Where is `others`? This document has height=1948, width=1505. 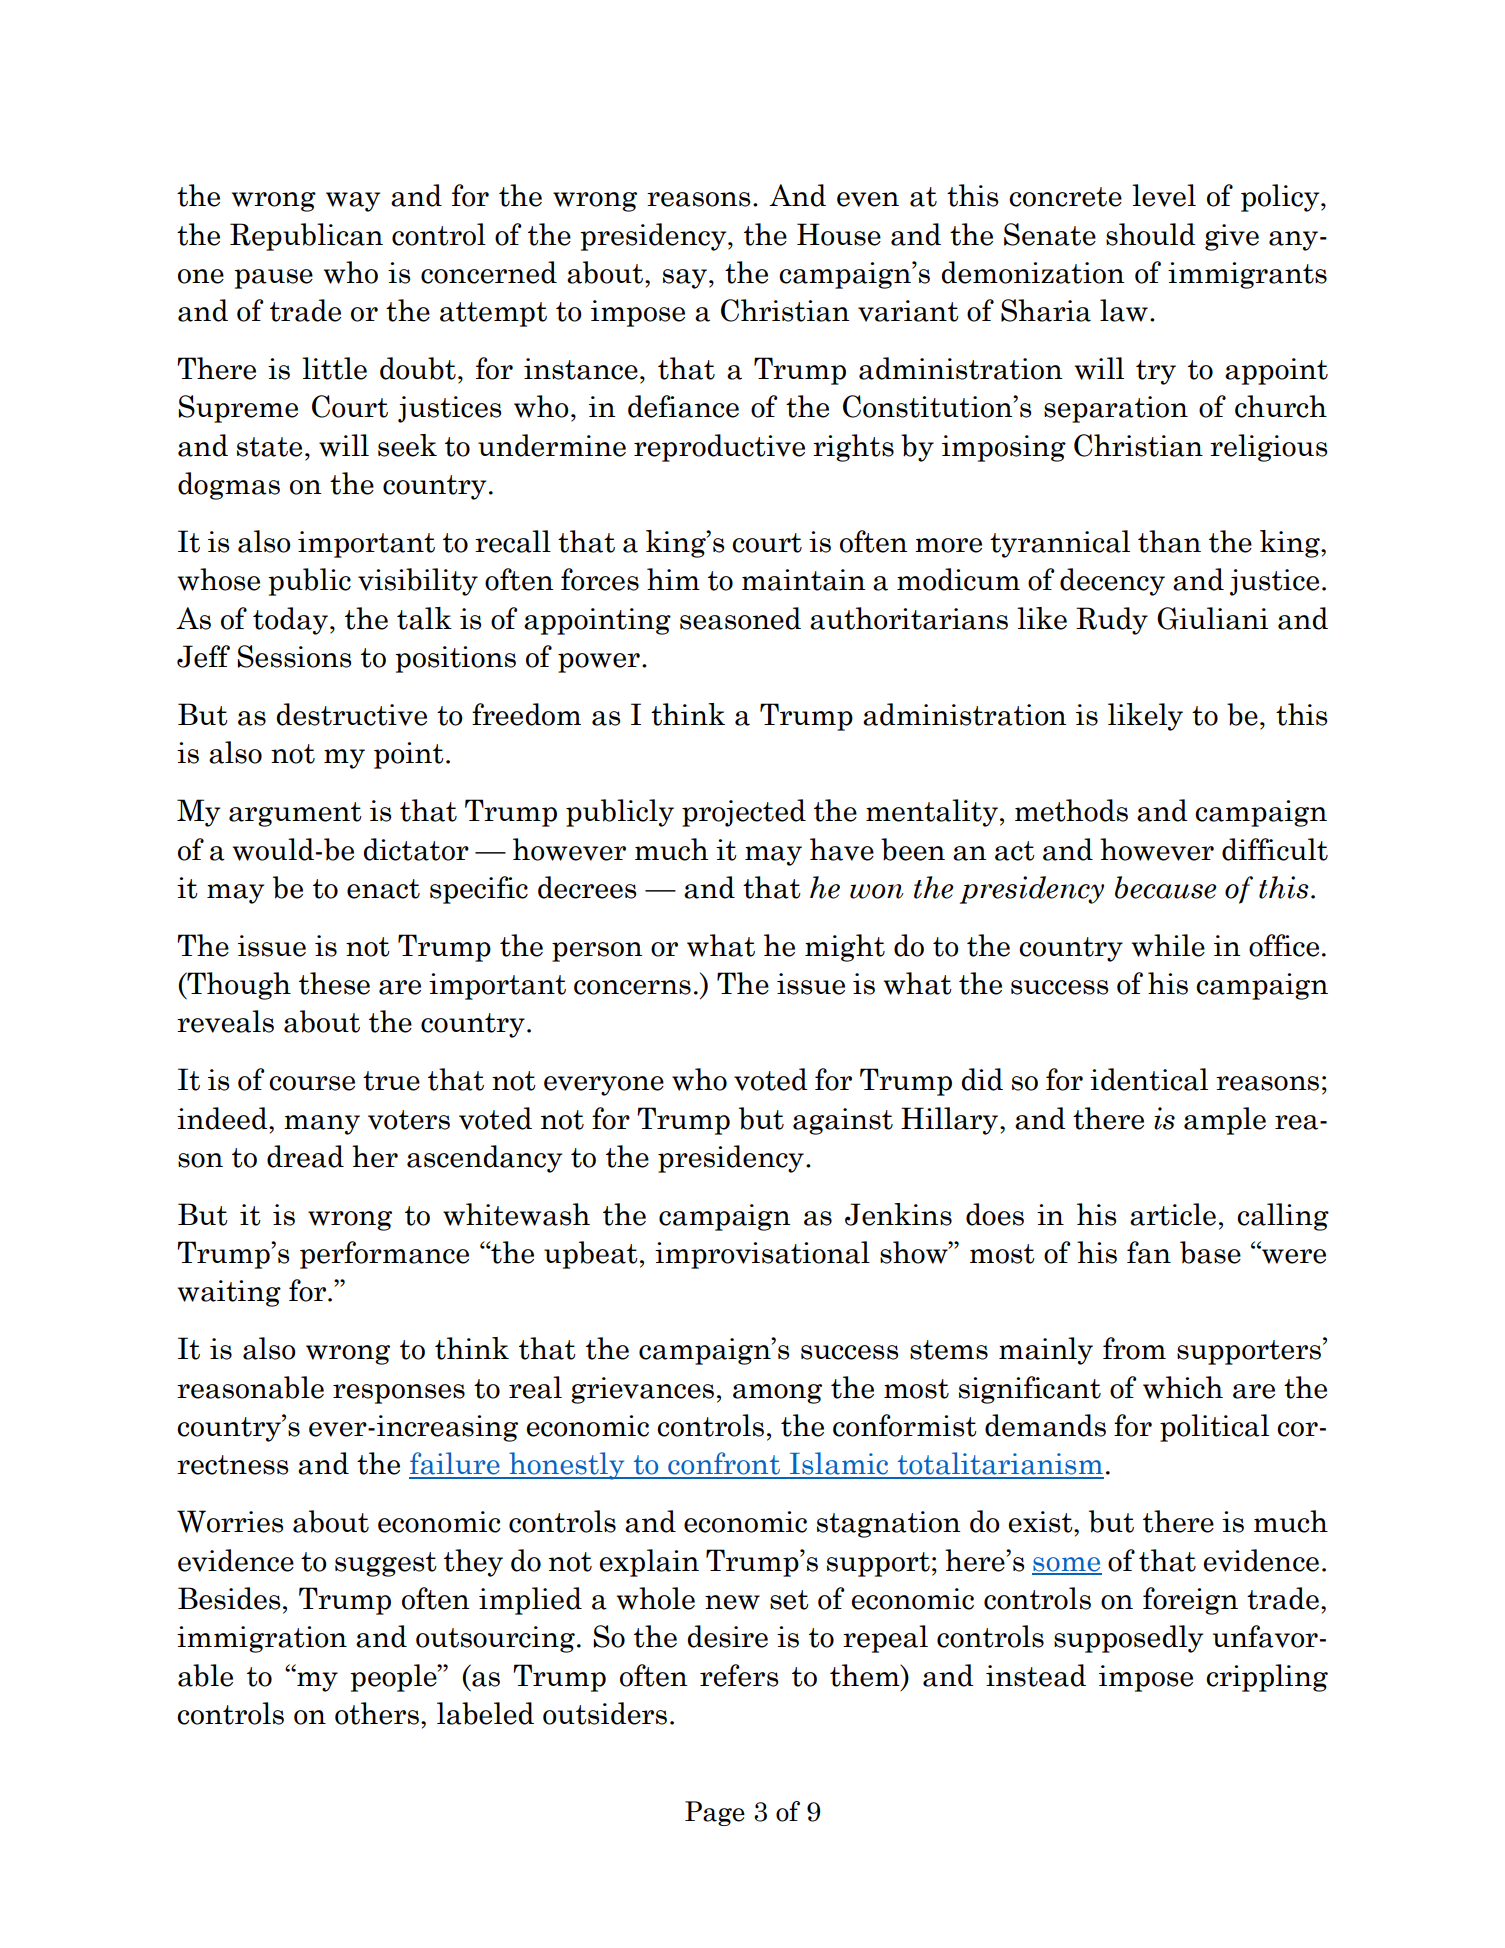
others is located at coordinates (377, 1713).
